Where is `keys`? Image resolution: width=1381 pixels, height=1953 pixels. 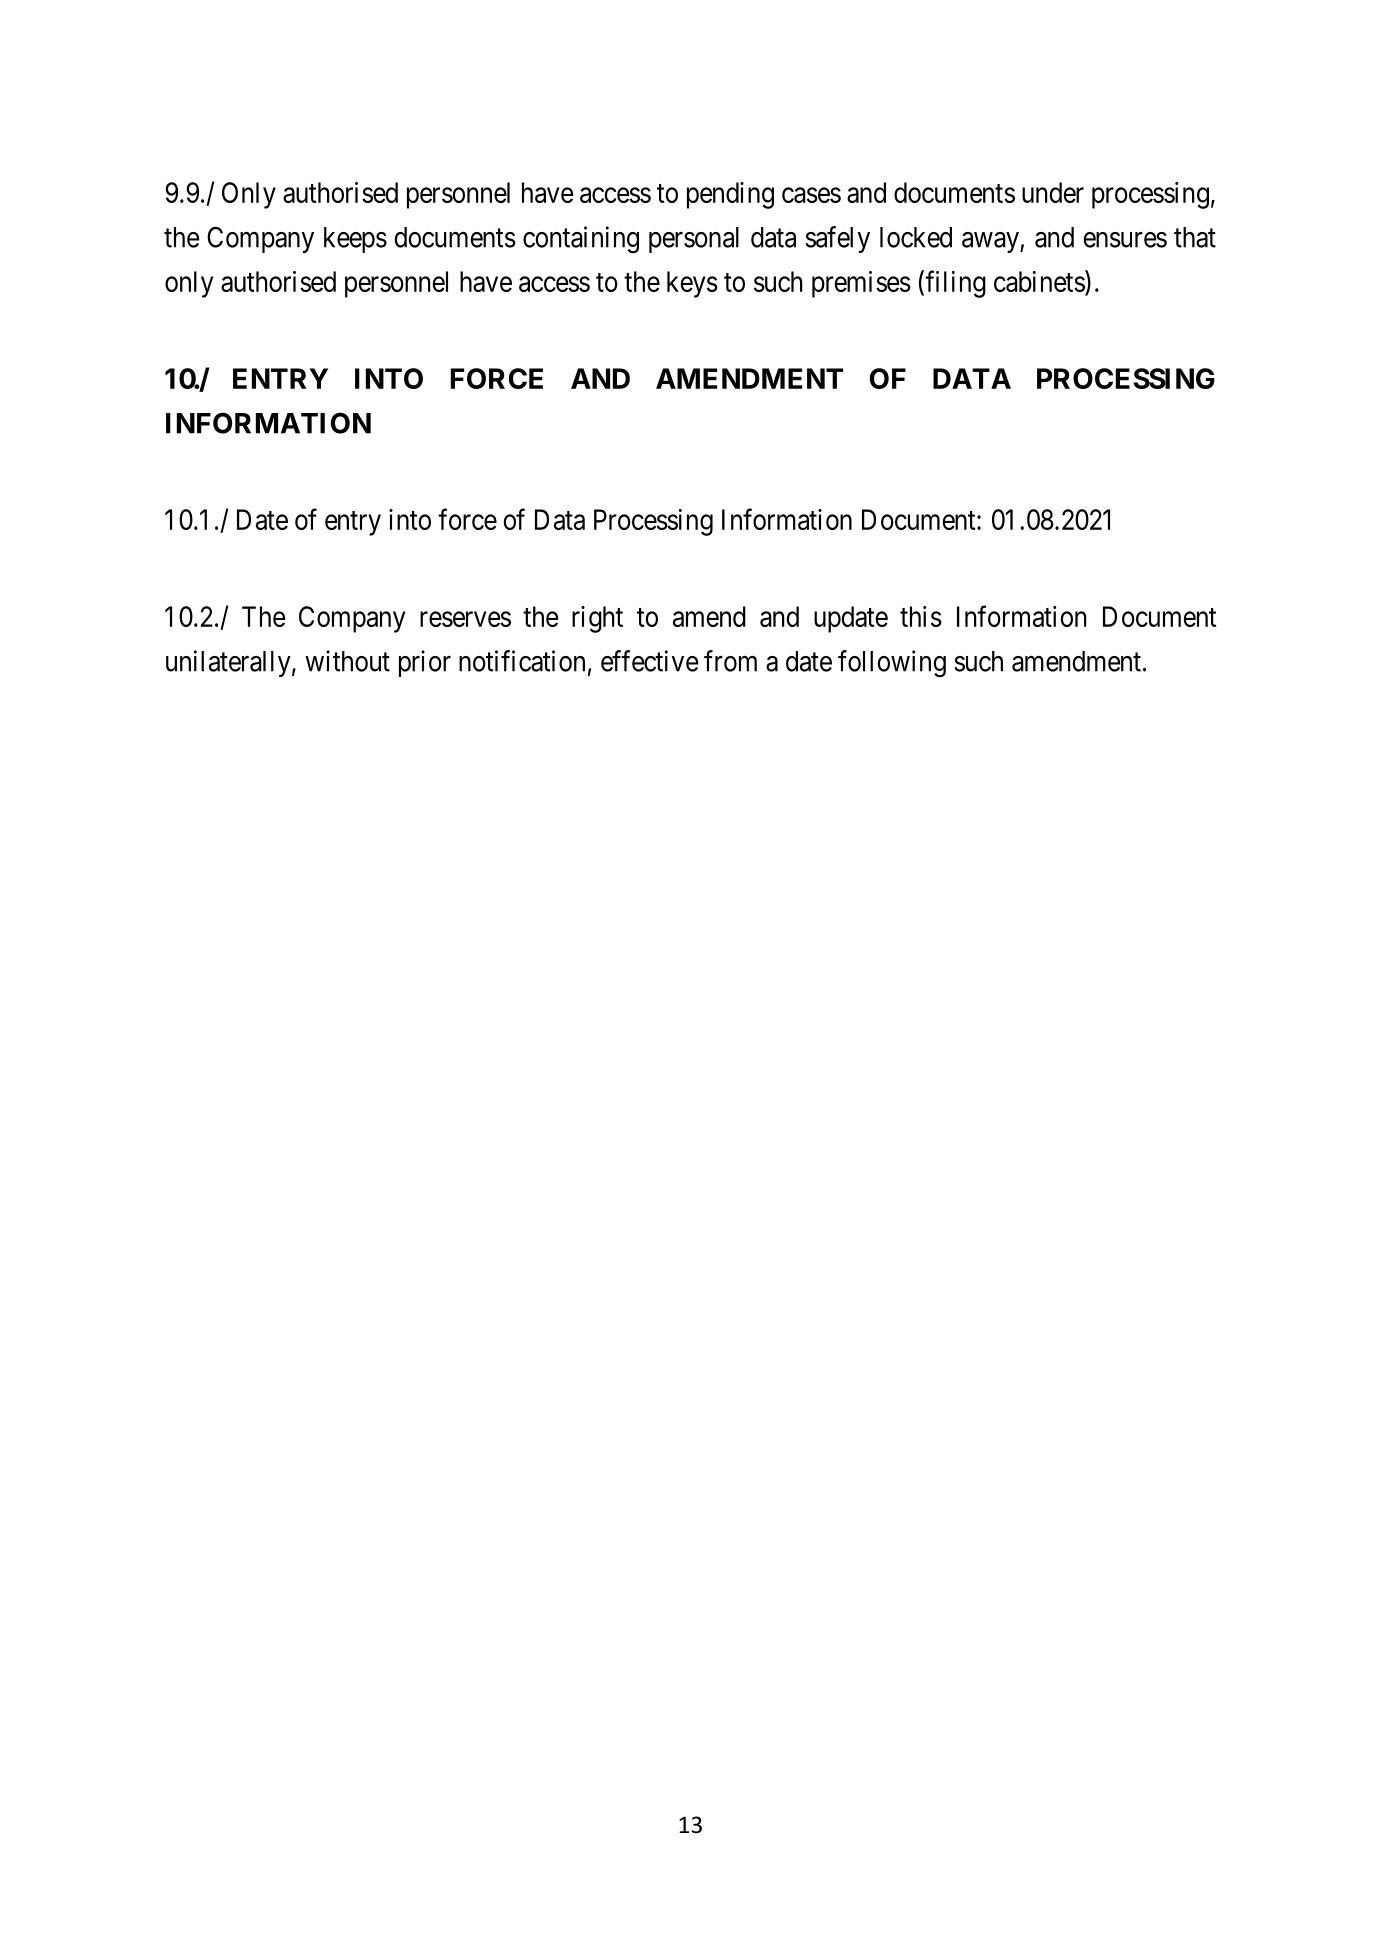 keys is located at coordinates (692, 284).
